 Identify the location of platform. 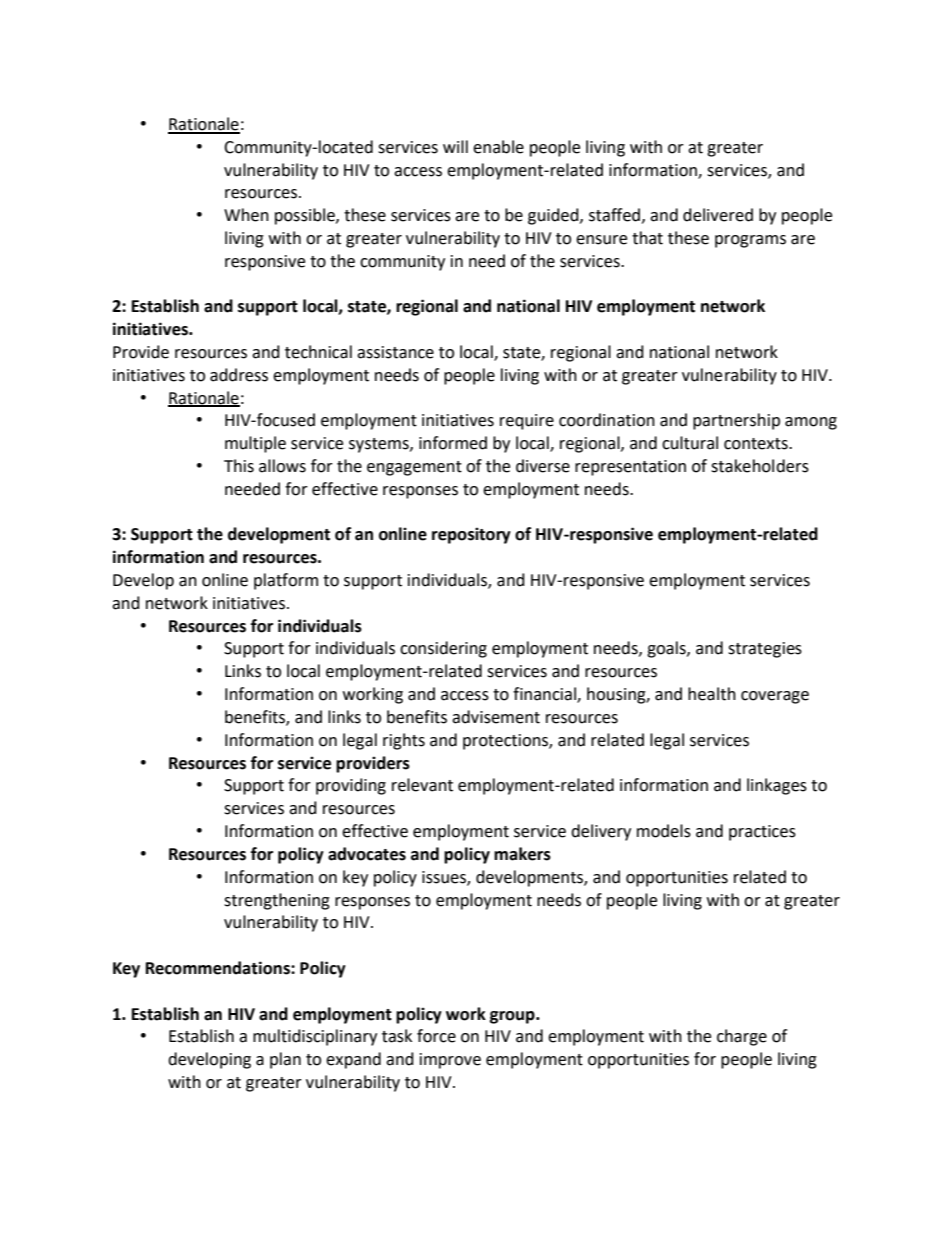
(286, 581).
